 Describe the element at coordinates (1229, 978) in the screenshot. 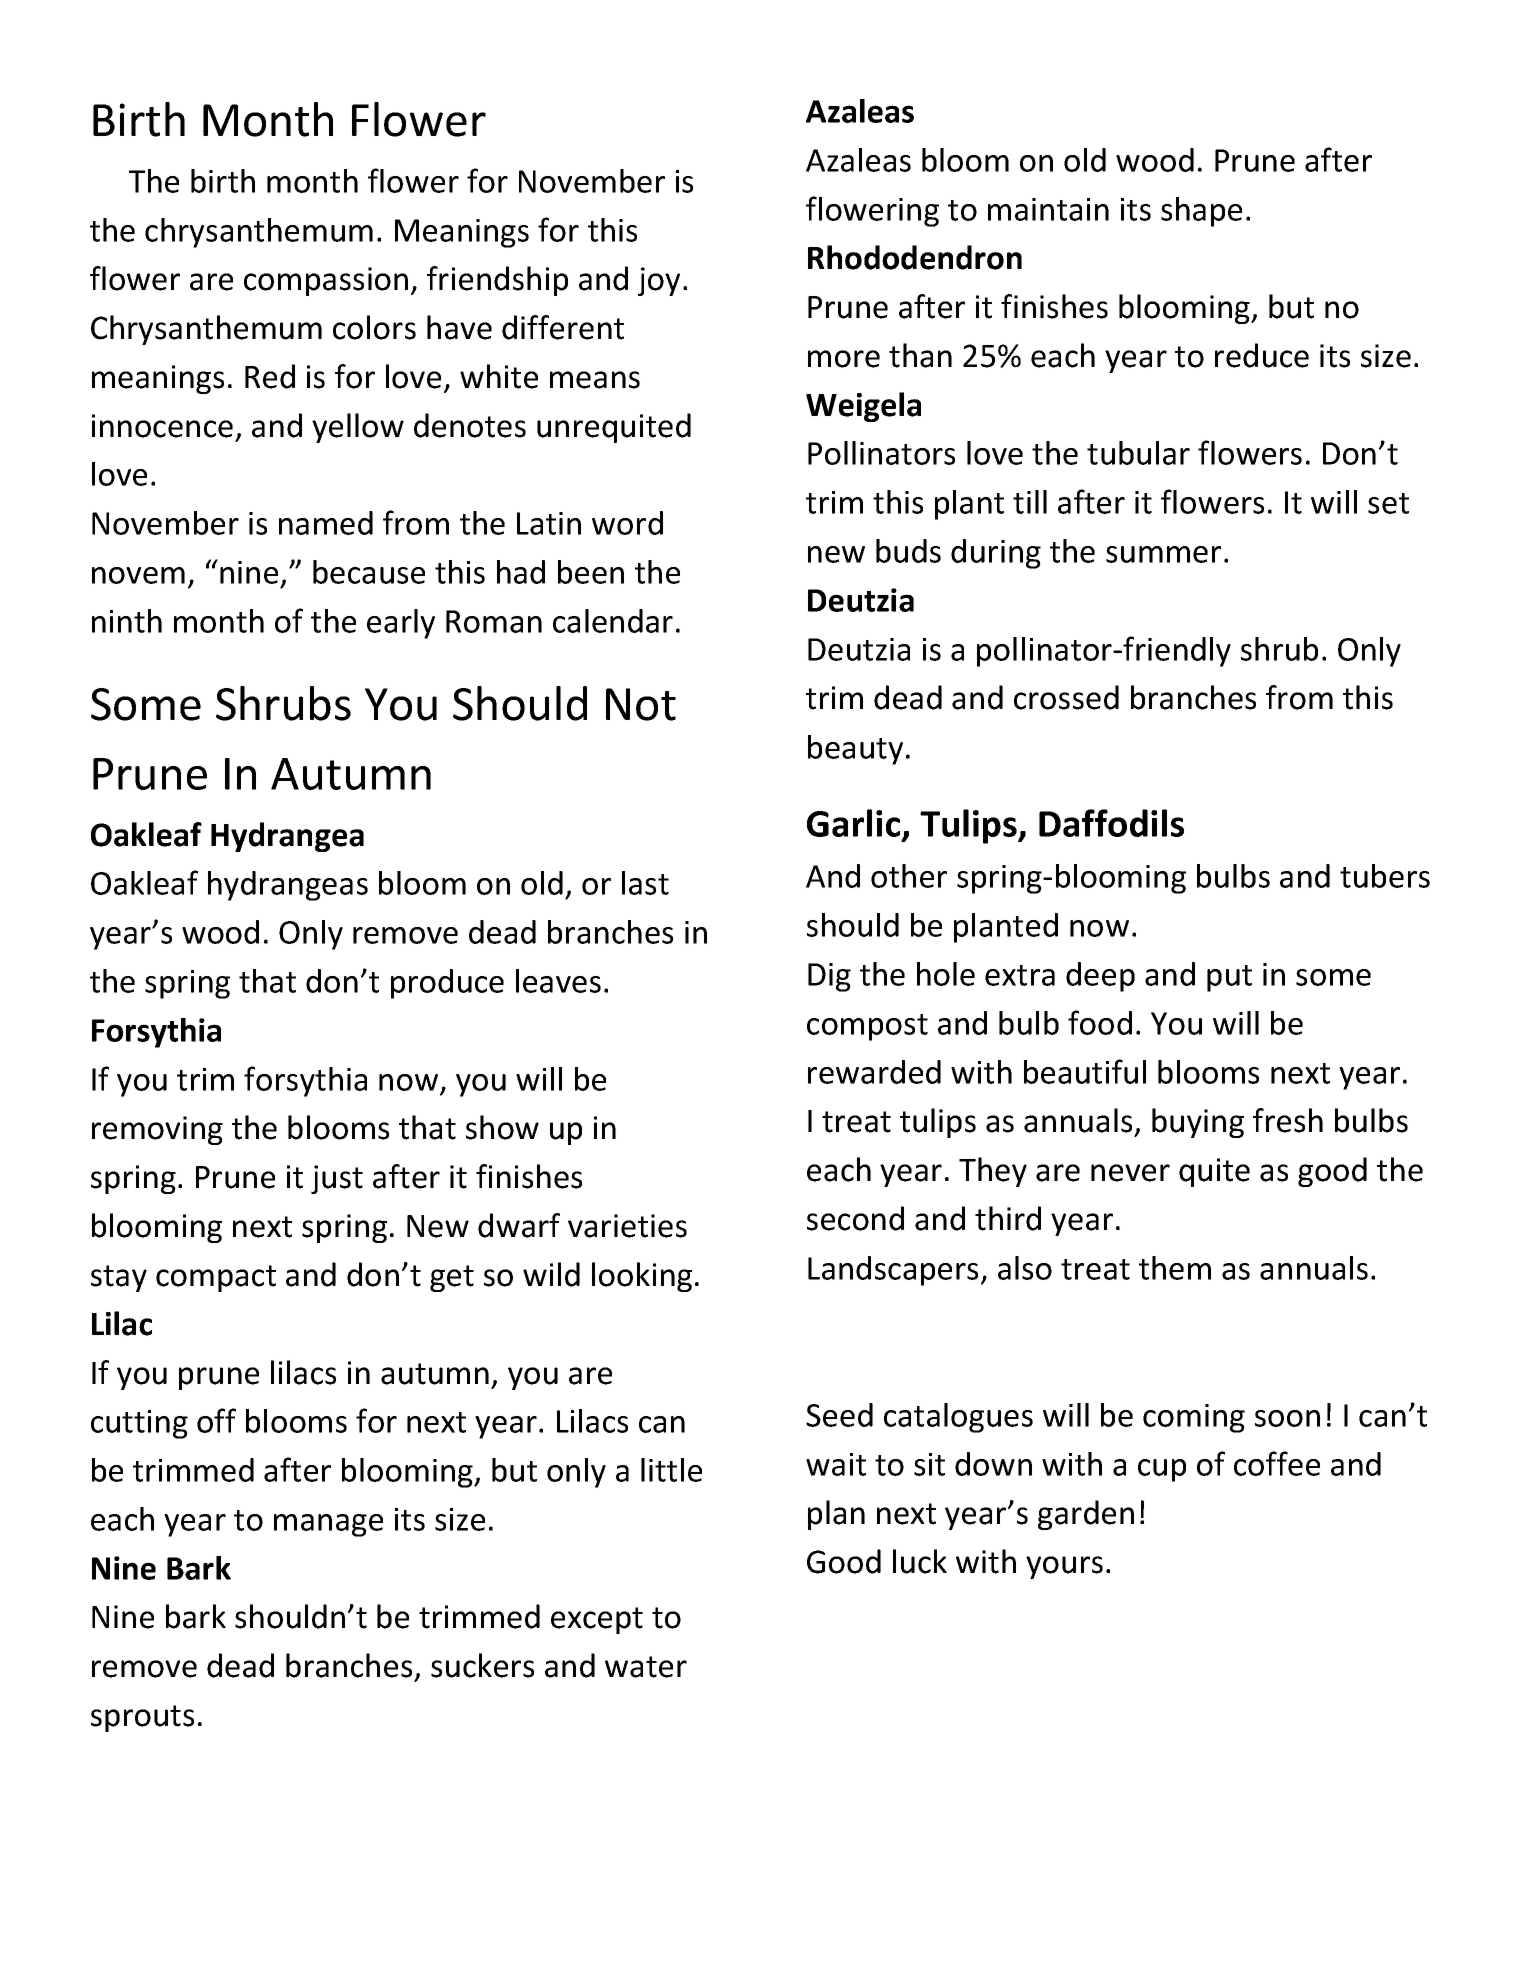

I see `put` at that location.
